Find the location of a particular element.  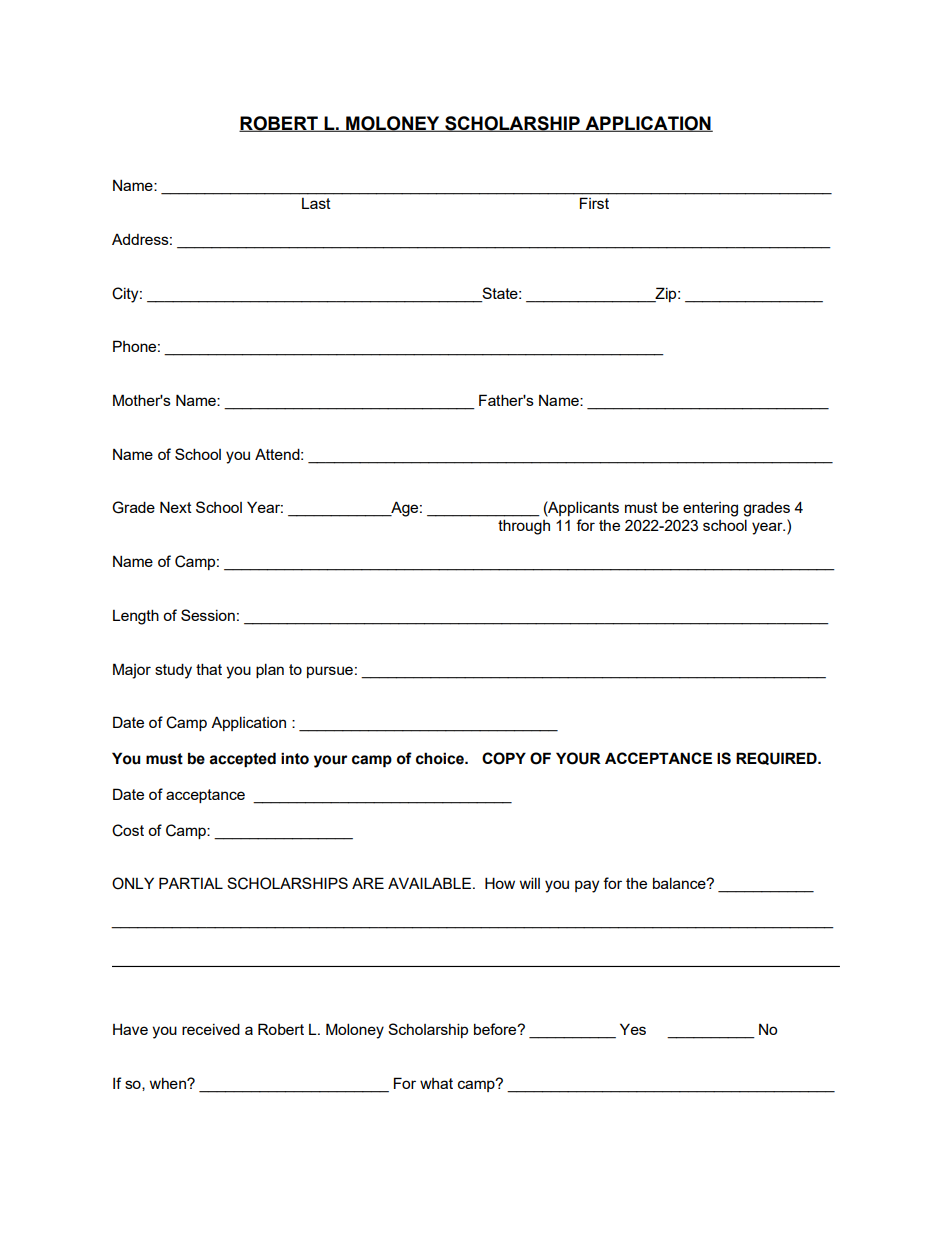

REQUIRED is located at coordinates (777, 758).
